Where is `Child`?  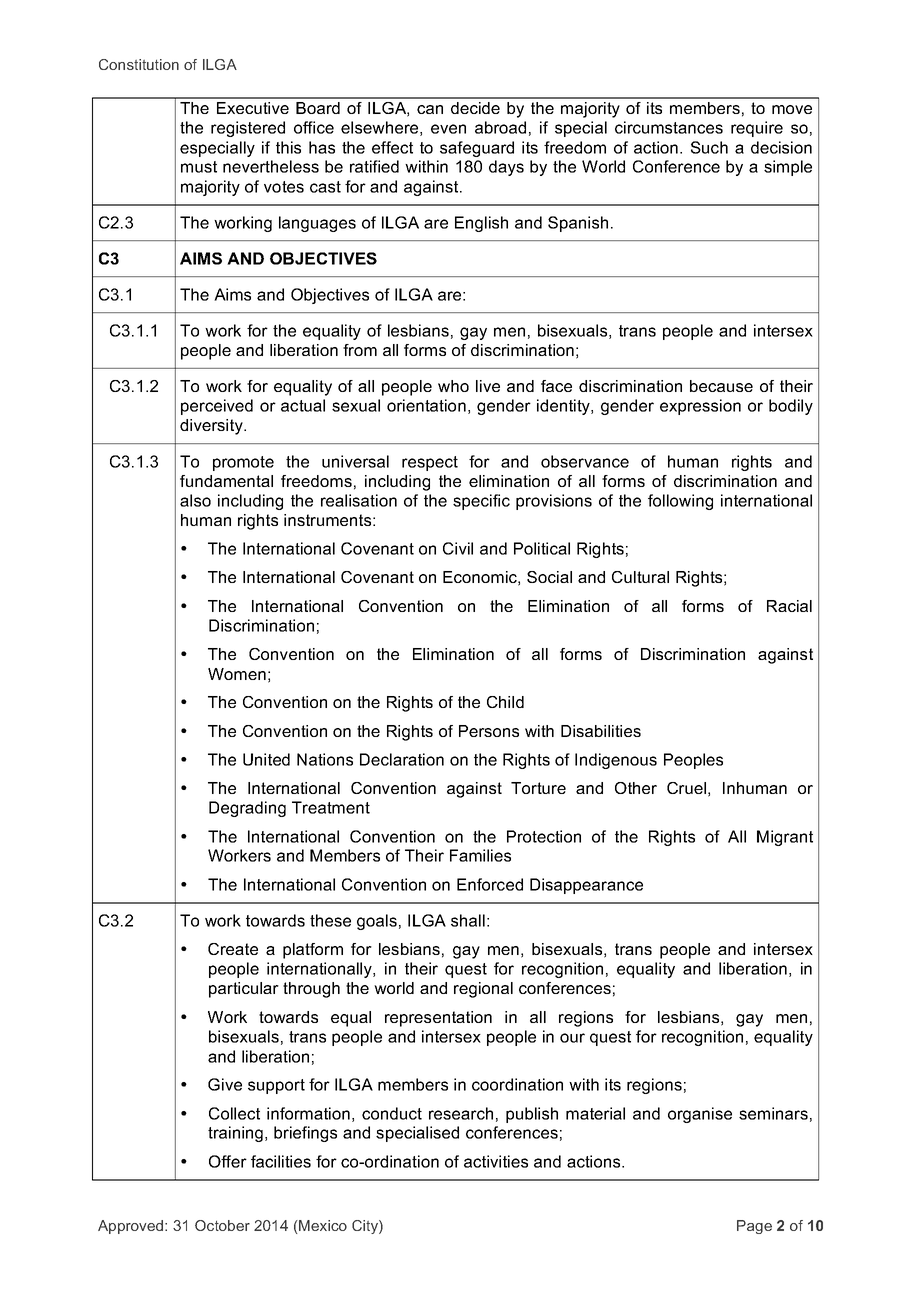
Child is located at coordinates (505, 702).
